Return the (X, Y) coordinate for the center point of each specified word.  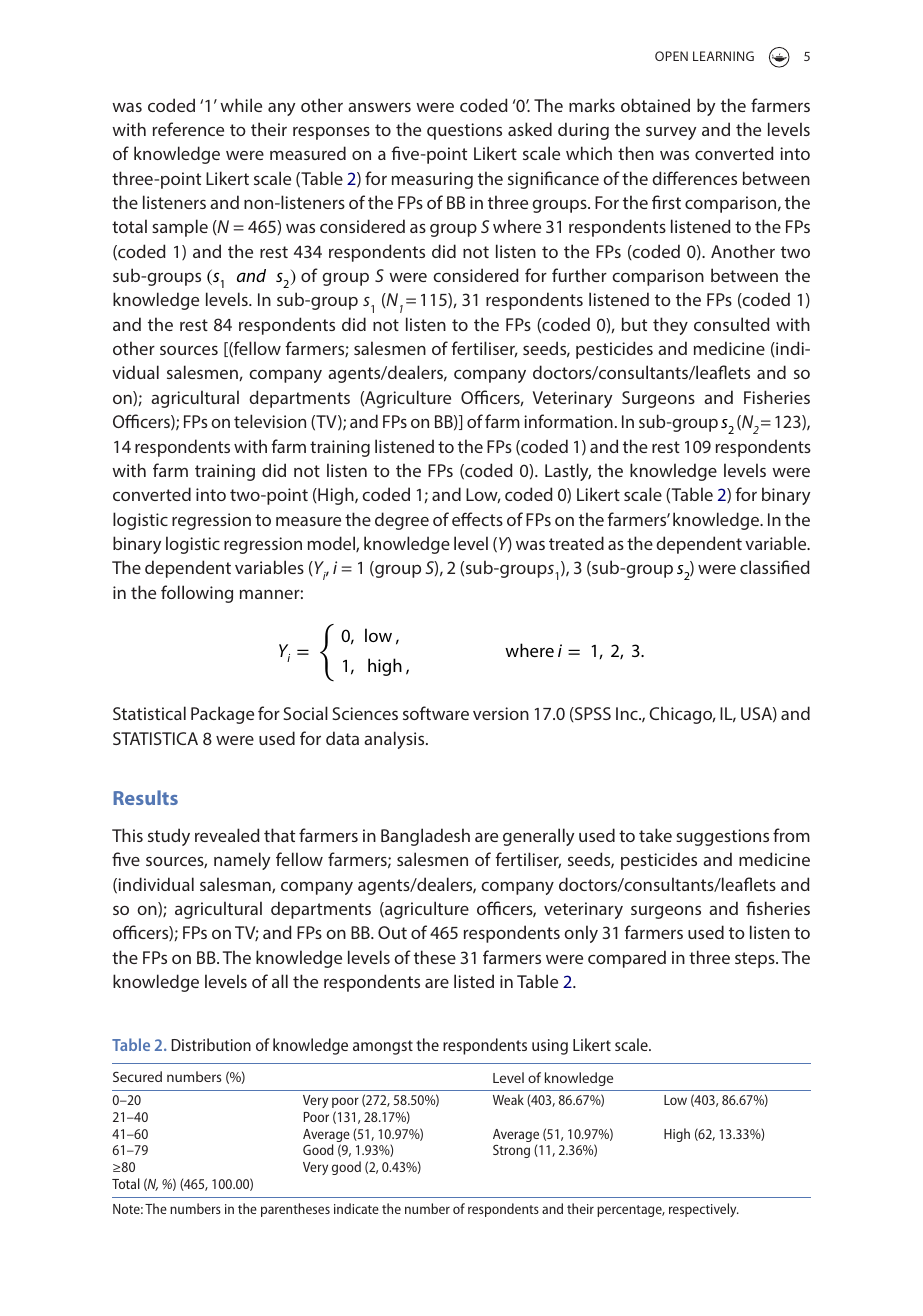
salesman (236, 885)
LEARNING (723, 56)
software (436, 713)
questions (464, 131)
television (270, 421)
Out (392, 932)
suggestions (722, 837)
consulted (732, 324)
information (568, 421)
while (241, 105)
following (197, 594)
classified (775, 567)
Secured (137, 1076)
